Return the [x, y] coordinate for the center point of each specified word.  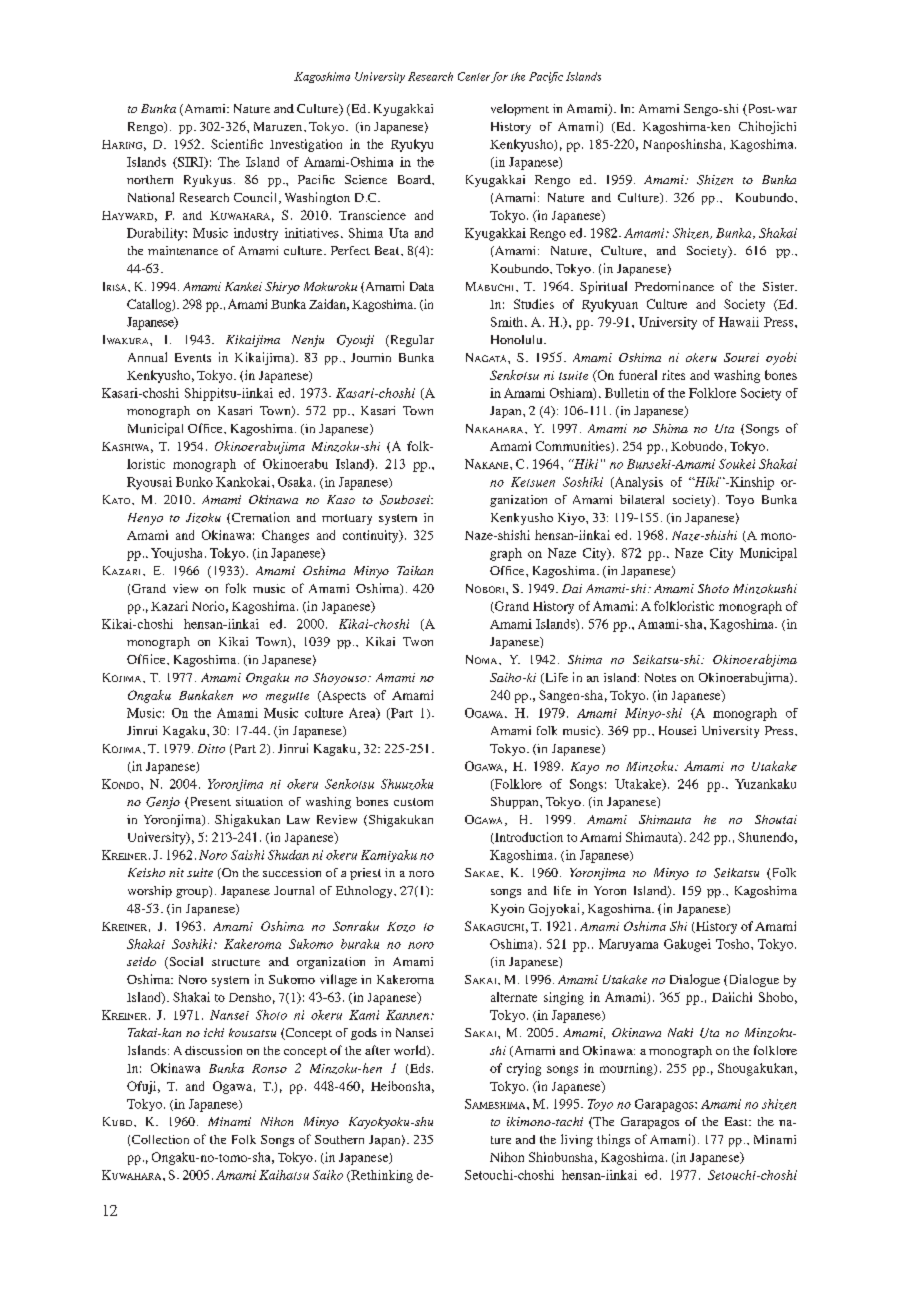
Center [474, 76]
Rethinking [381, 1176]
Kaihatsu [284, 1175]
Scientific [237, 144]
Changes [285, 536]
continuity [372, 536]
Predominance [674, 286]
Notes [660, 677]
